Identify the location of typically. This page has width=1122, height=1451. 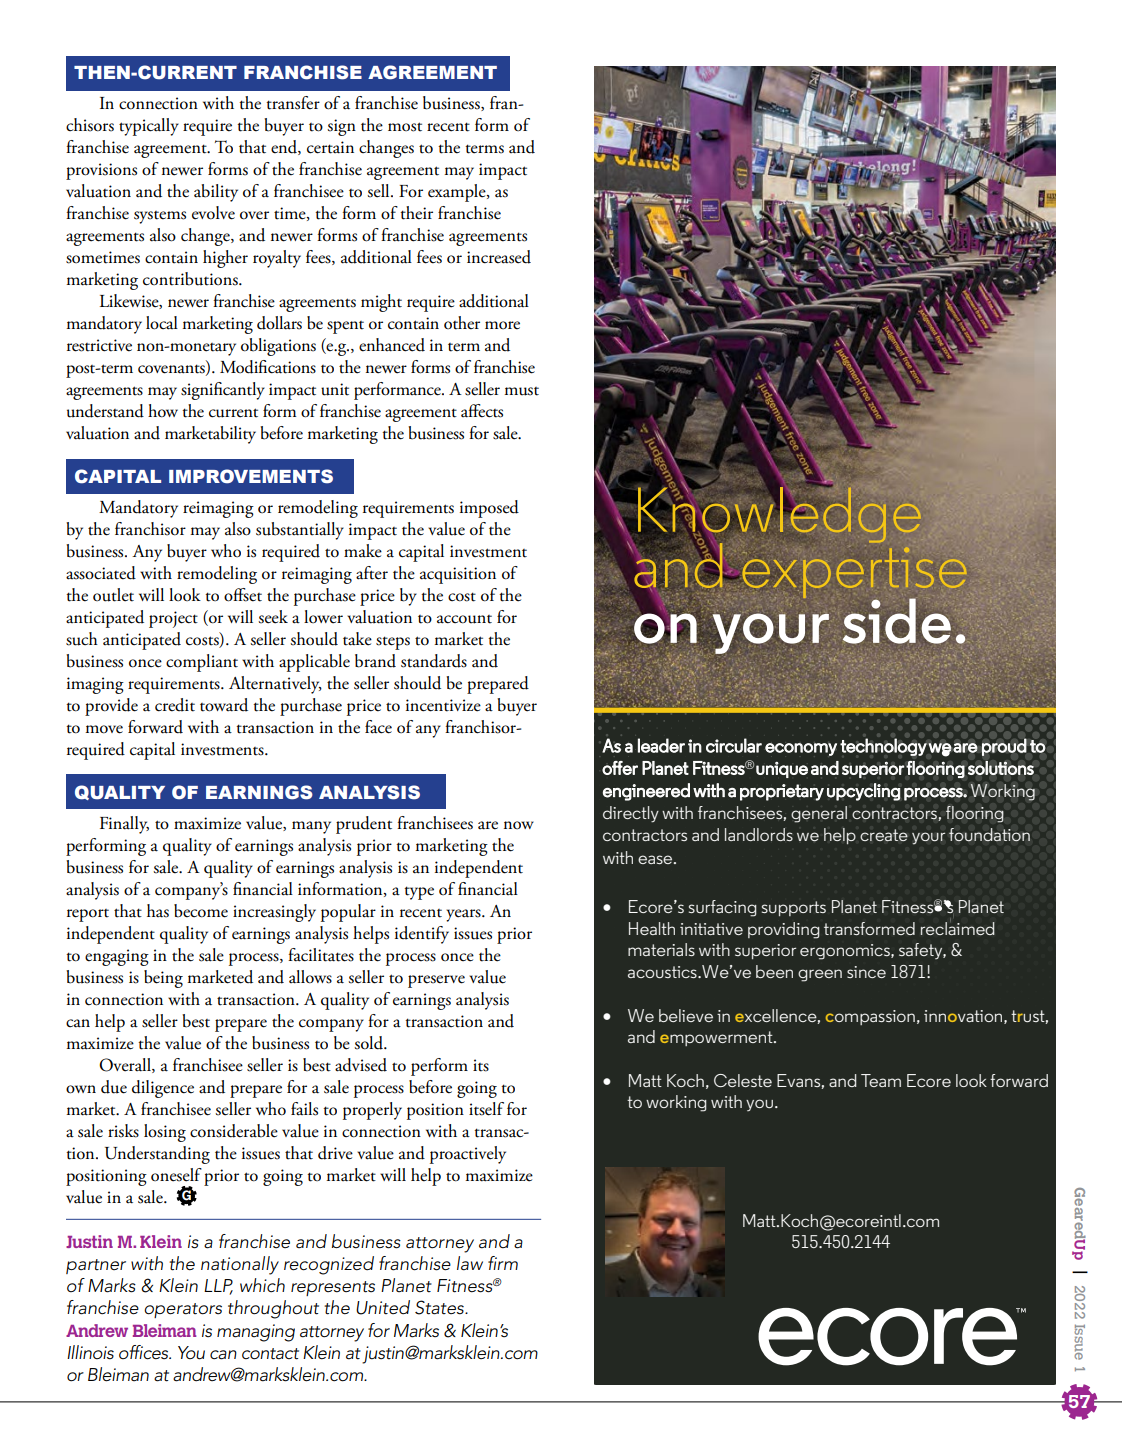
(149, 127).
